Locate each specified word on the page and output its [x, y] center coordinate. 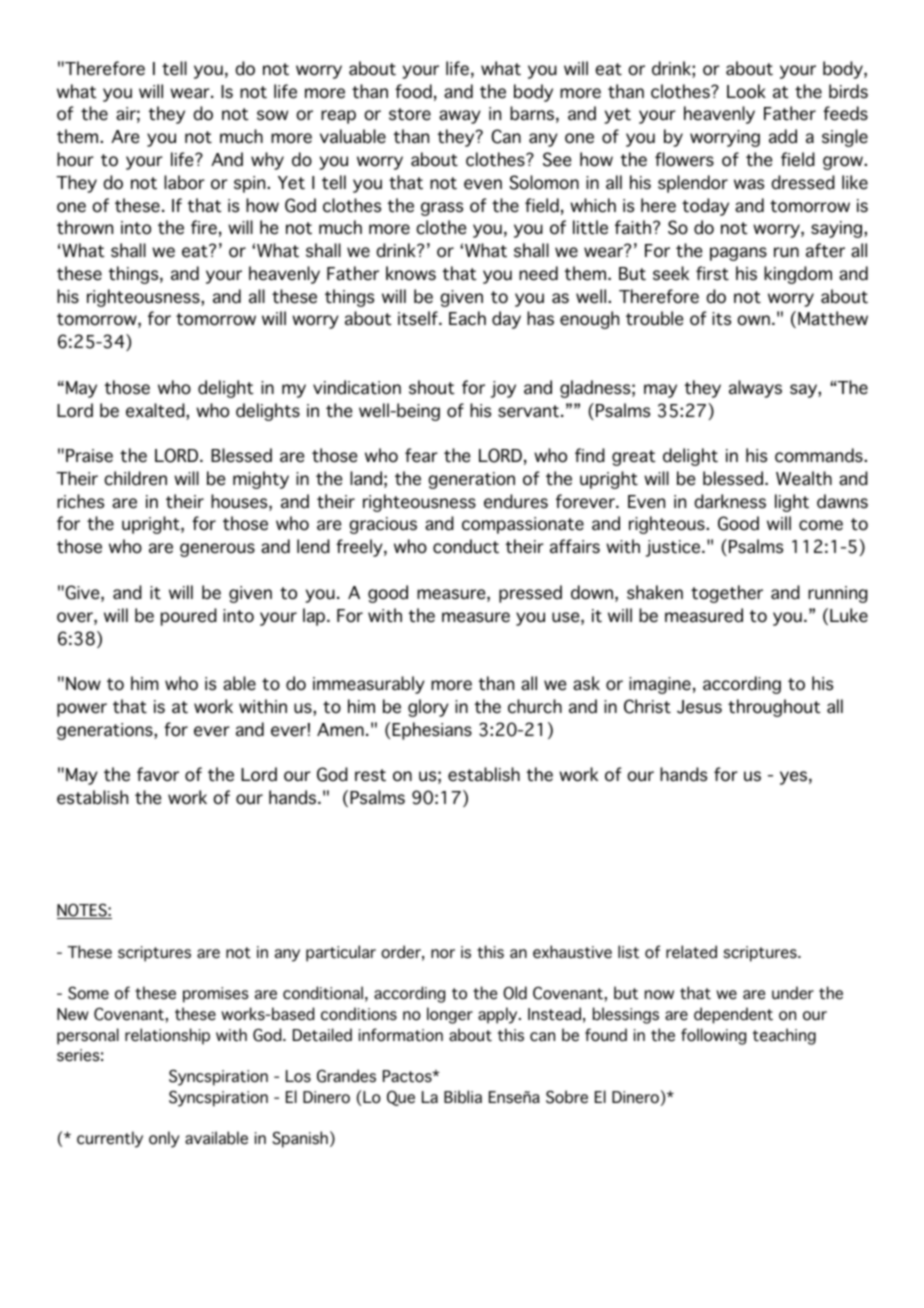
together [727, 594]
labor [184, 182]
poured [189, 617]
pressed [530, 594]
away [460, 117]
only [164, 1139]
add [783, 136]
